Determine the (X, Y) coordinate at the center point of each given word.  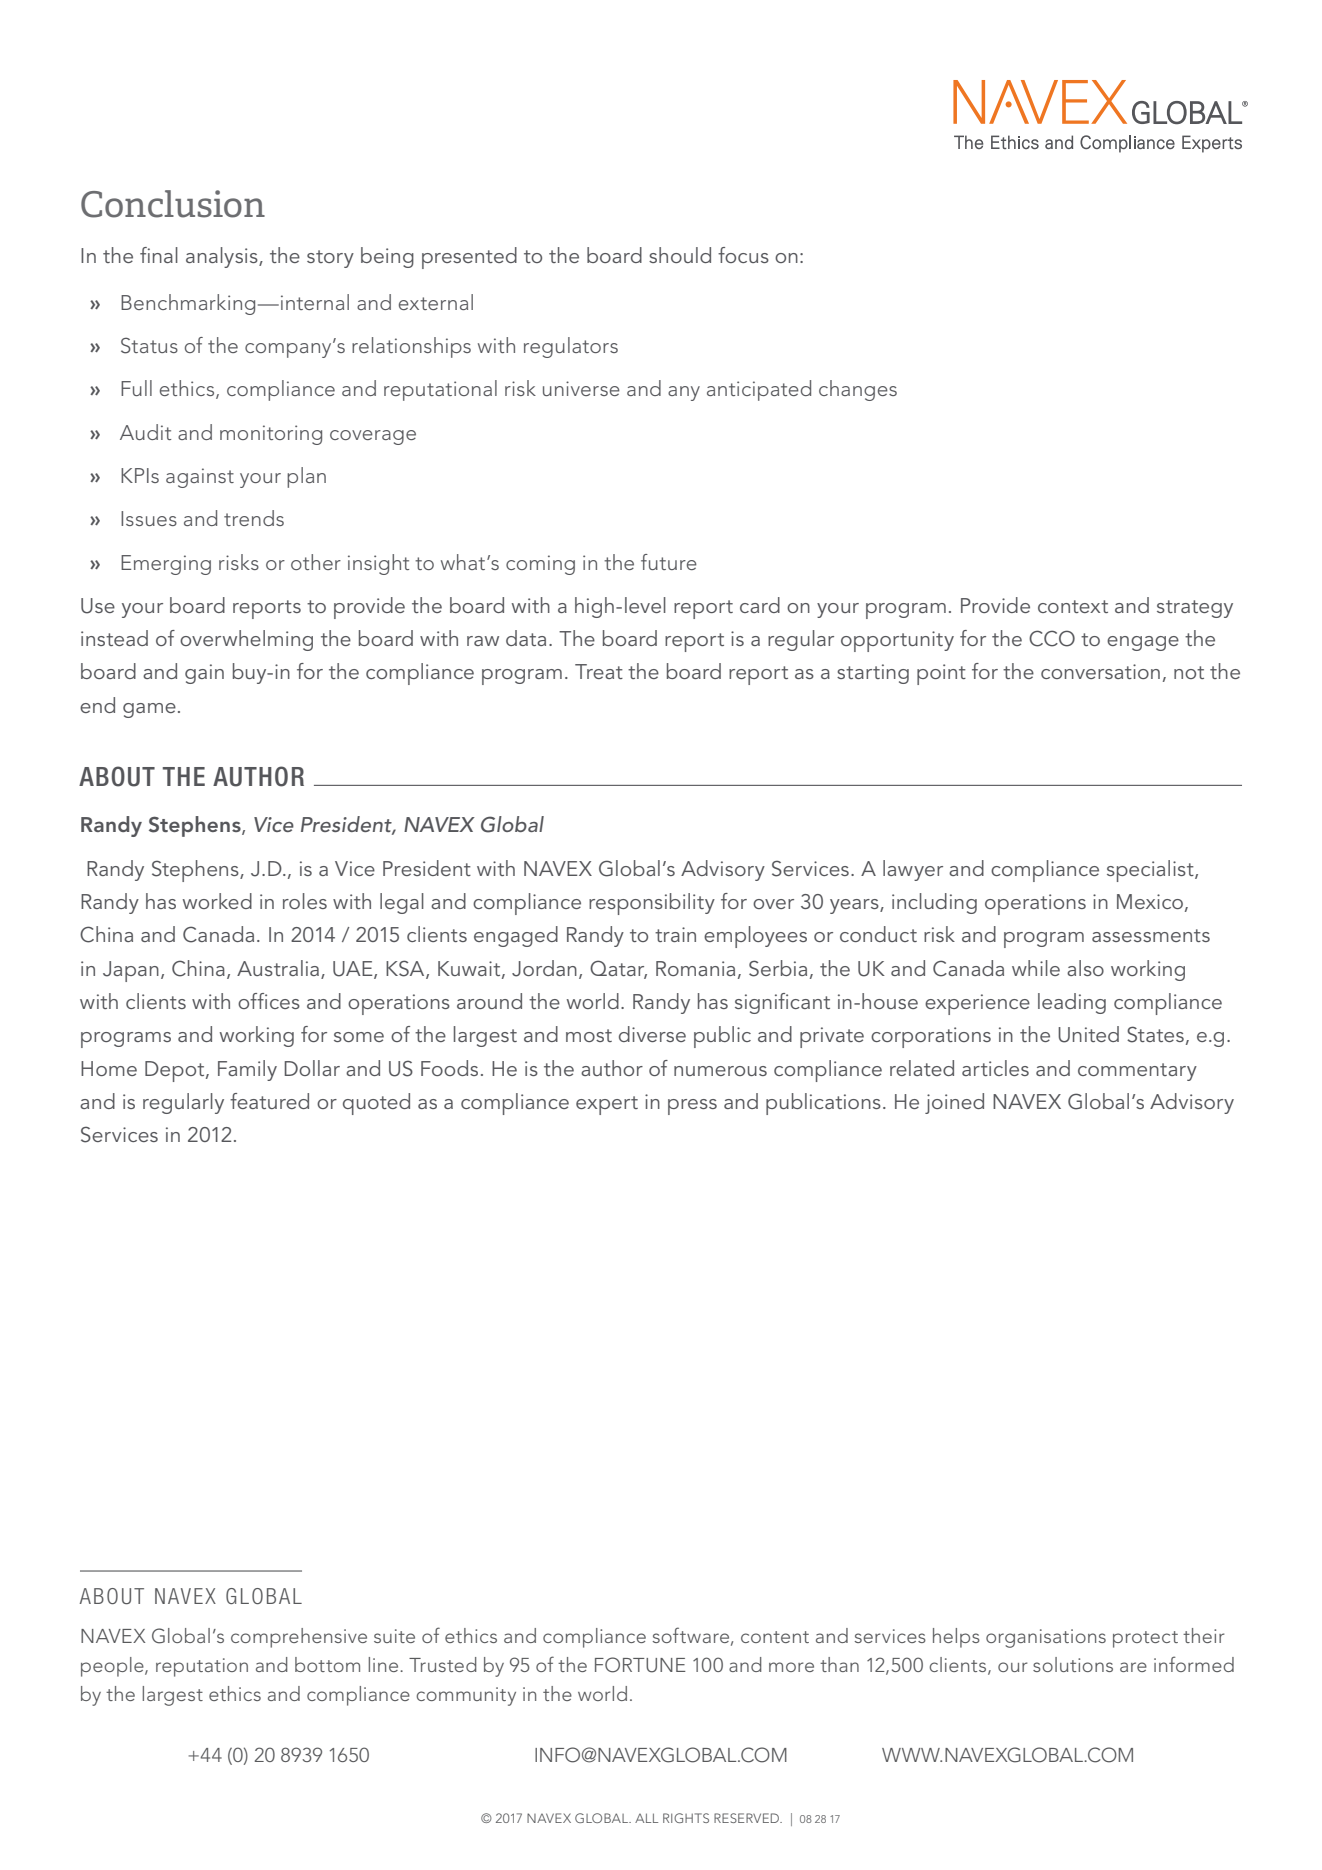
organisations (1046, 1638)
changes (858, 390)
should (680, 255)
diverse (652, 1034)
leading (1072, 1003)
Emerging (166, 565)
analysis (223, 257)
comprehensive (299, 1638)
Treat (599, 671)
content (775, 1637)
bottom (327, 1664)
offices (269, 1001)
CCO (1052, 638)
